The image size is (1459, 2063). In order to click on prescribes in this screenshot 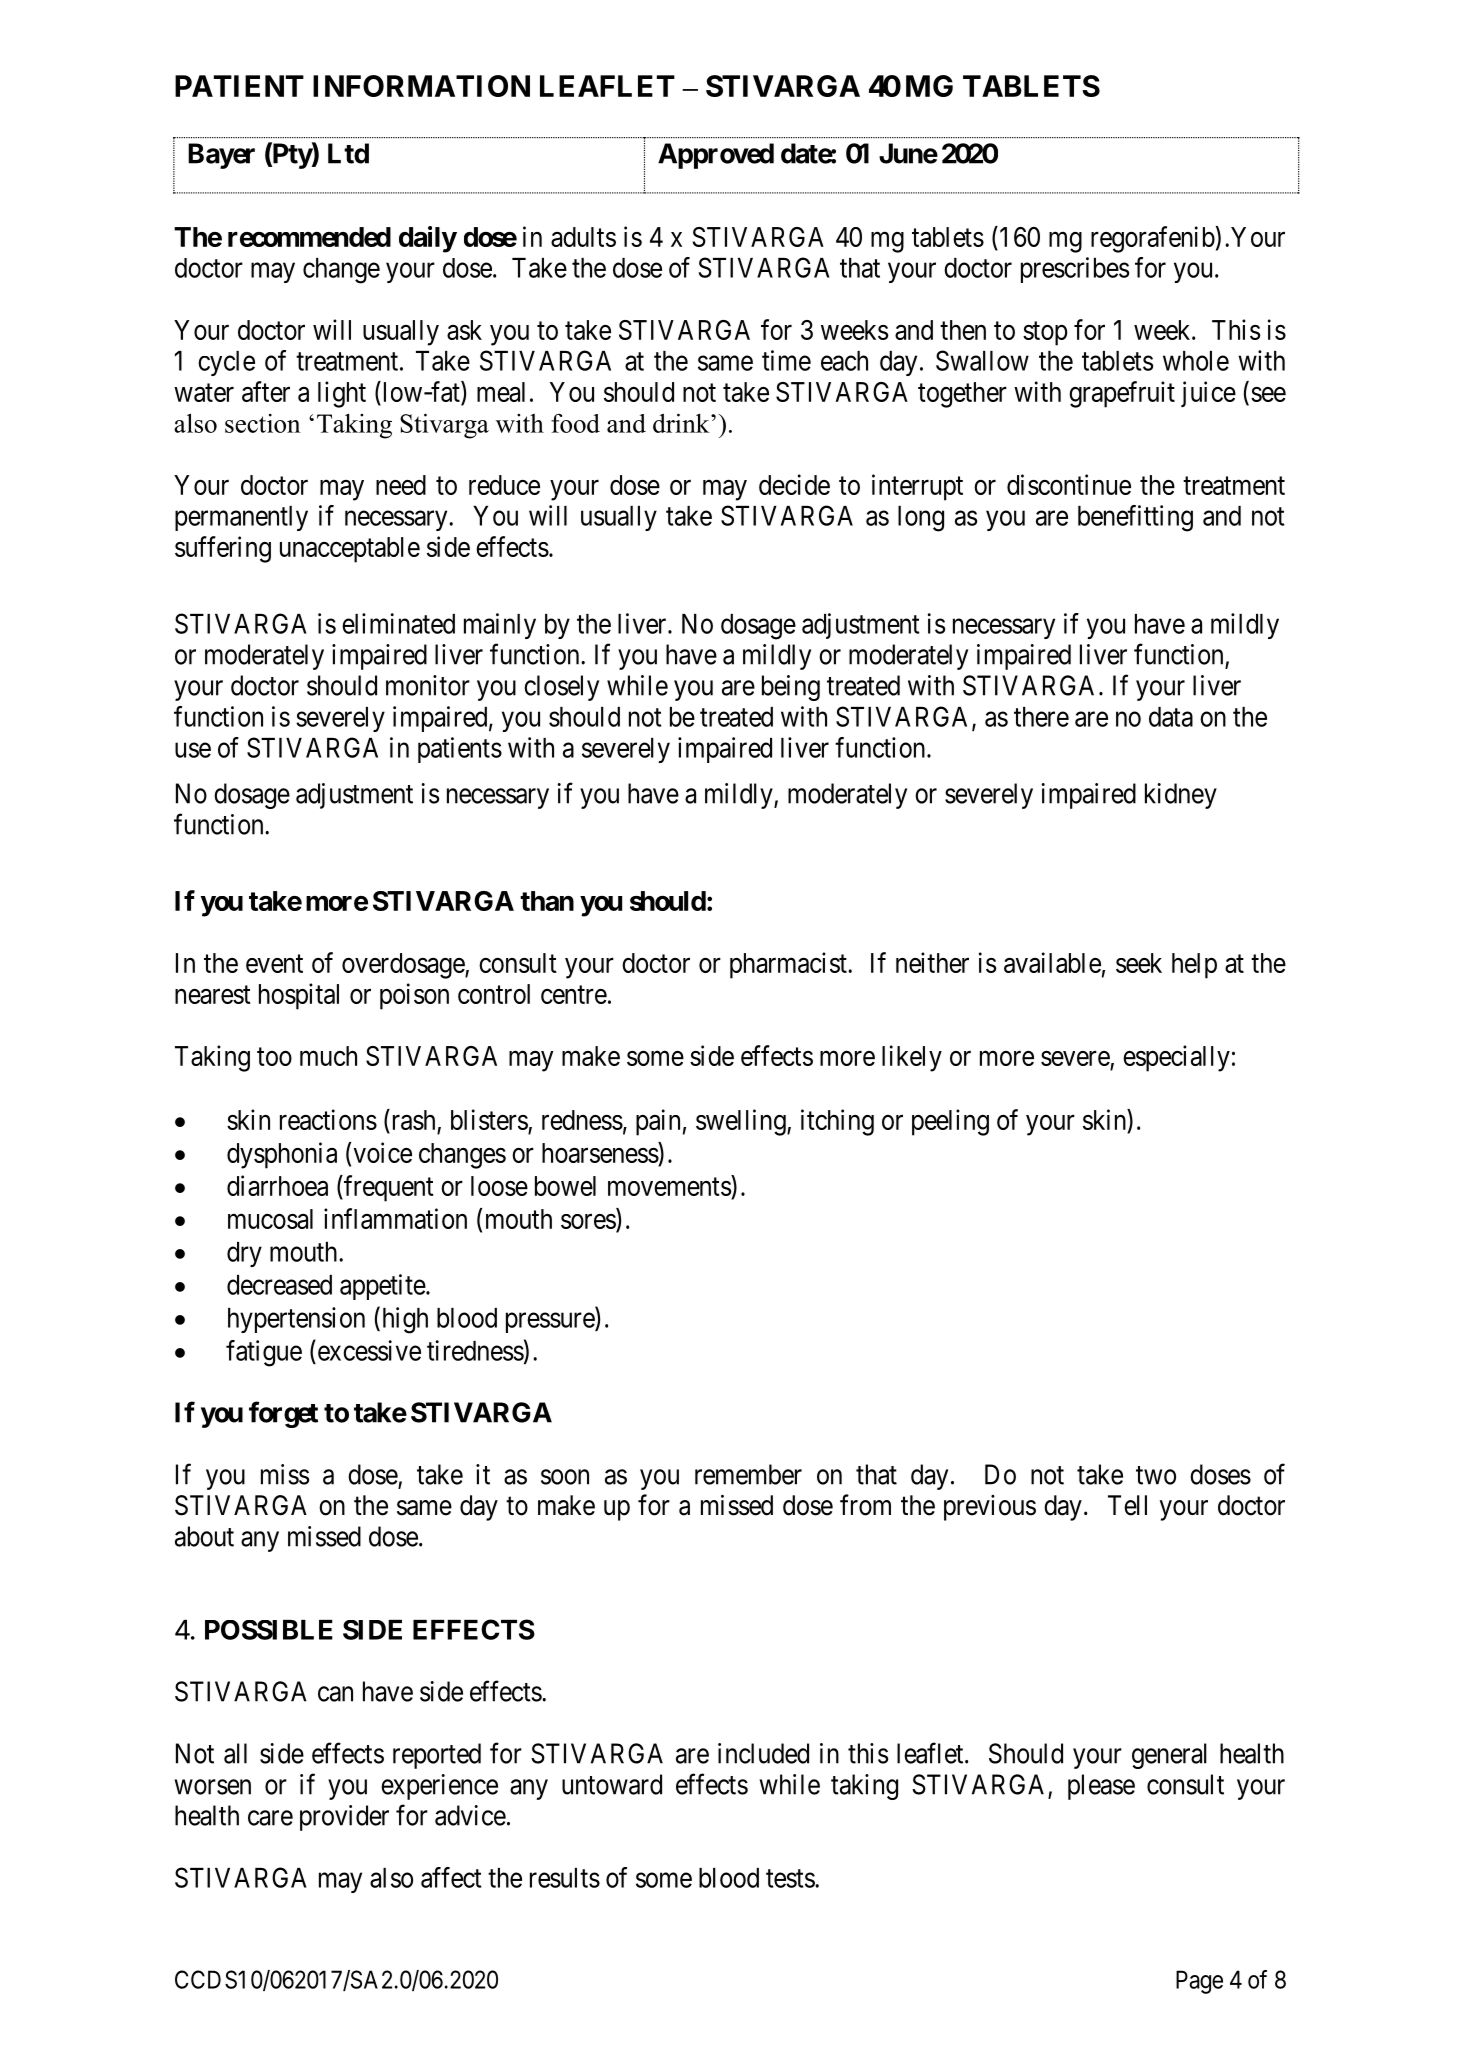, I will do `click(1075, 270)`.
